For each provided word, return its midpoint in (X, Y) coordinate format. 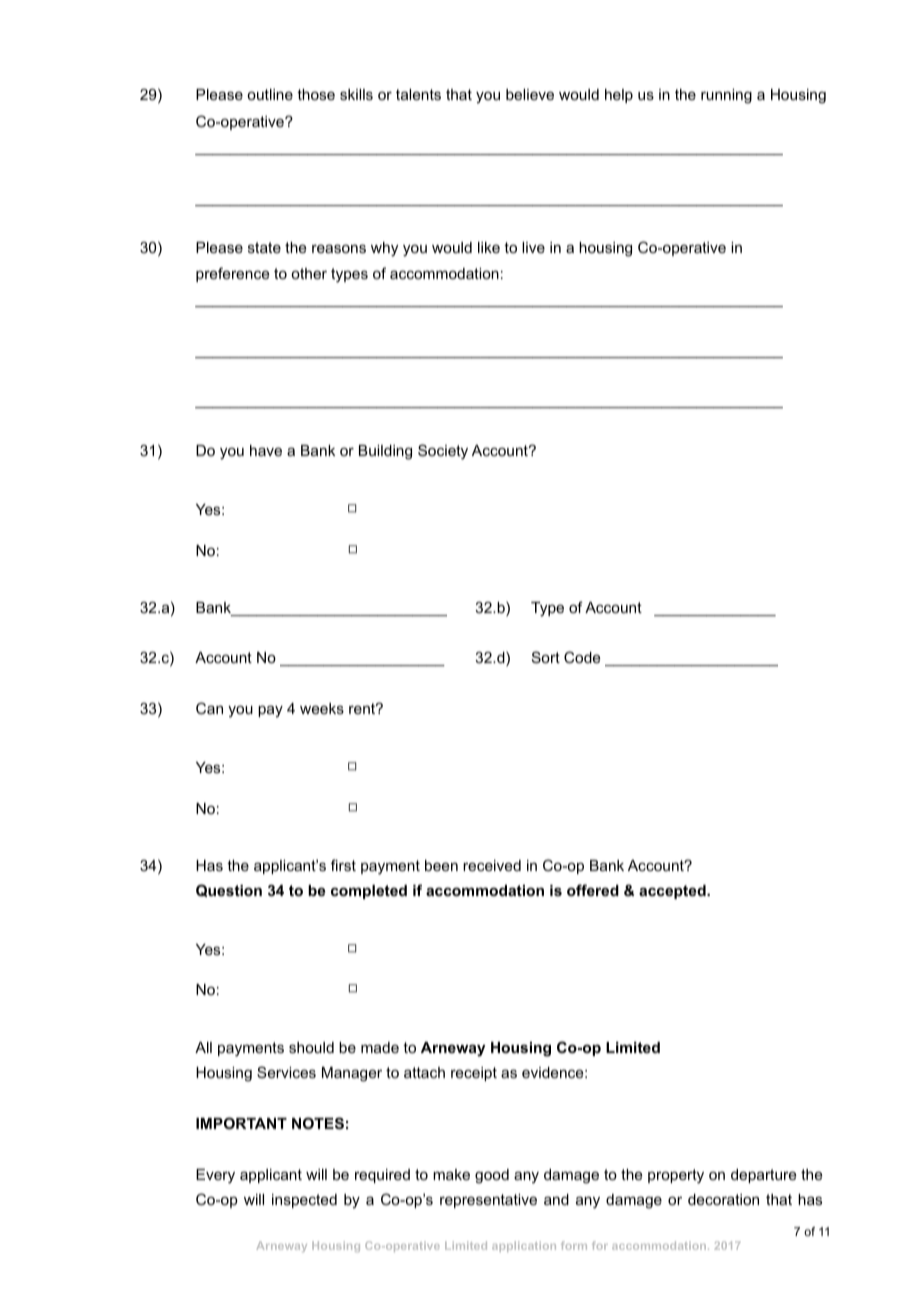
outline (270, 94)
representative (488, 1201)
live (533, 247)
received (492, 865)
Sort (546, 657)
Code (582, 657)
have (266, 450)
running (726, 96)
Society (443, 452)
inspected (304, 1201)
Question (229, 890)
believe (530, 94)
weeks (322, 708)
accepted (673, 892)
